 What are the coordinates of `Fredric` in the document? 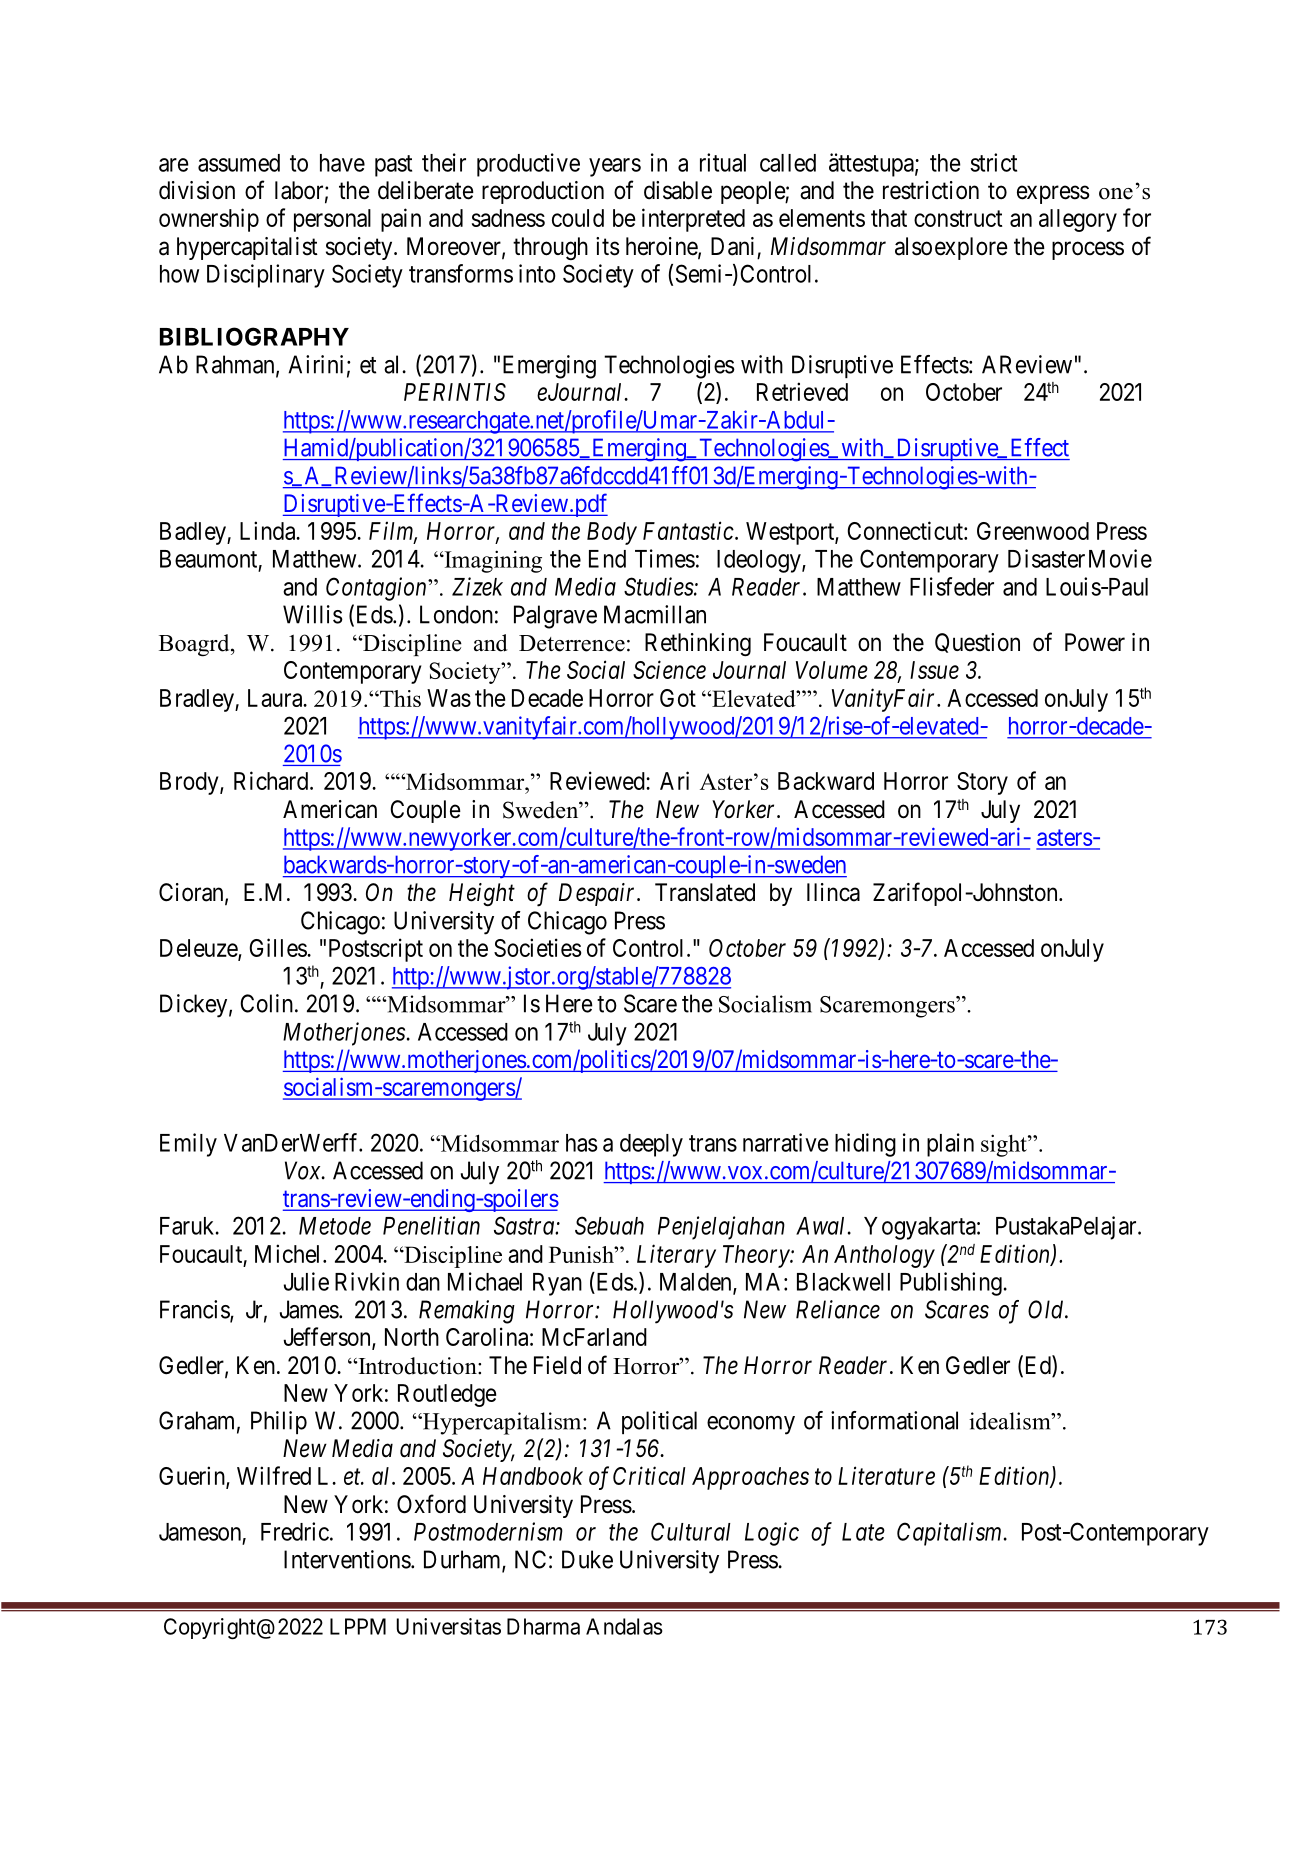 It's located at (295, 1531).
